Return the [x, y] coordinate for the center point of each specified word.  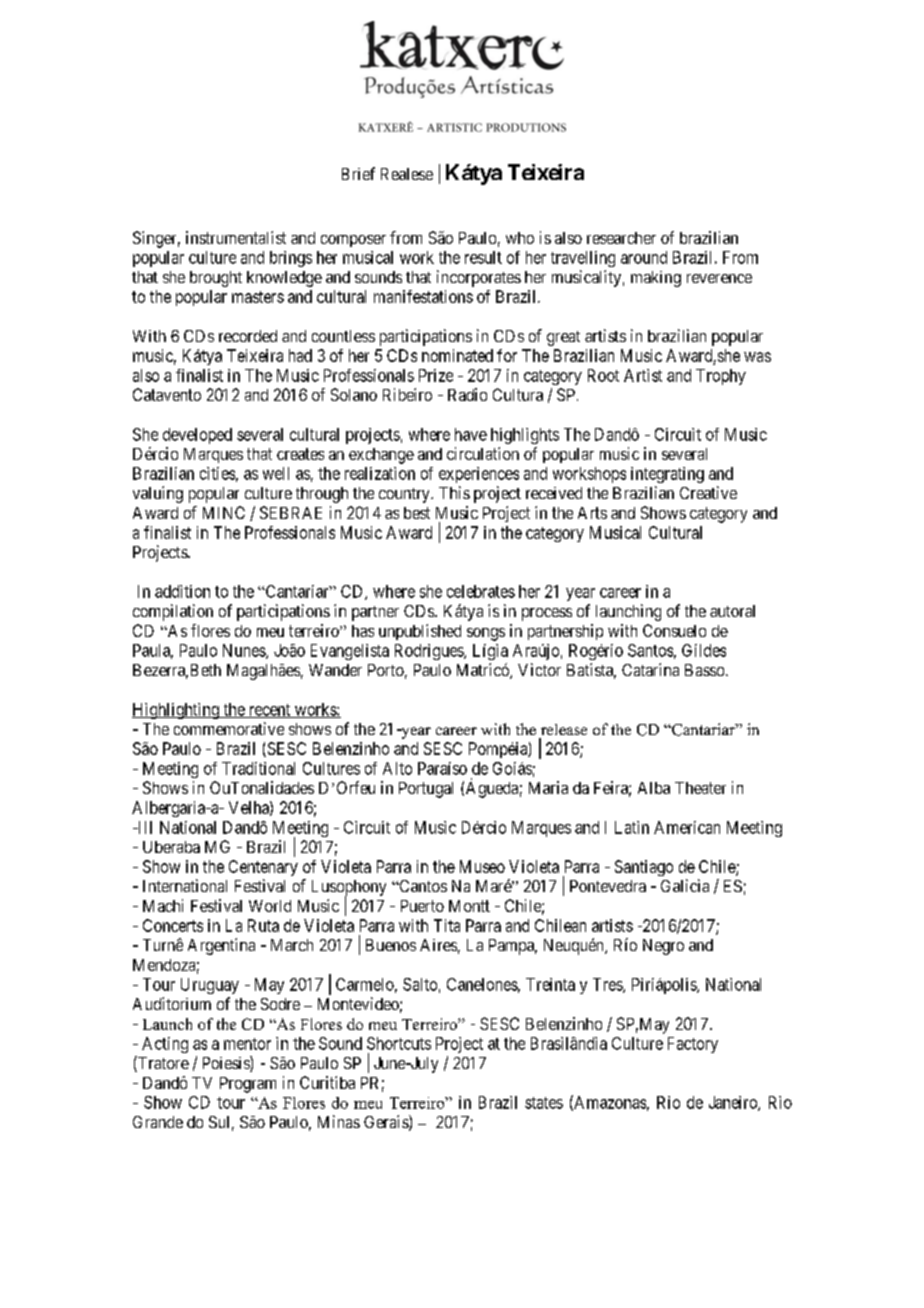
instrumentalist [236, 237]
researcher [621, 238]
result [483, 257]
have [471, 434]
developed [197, 436]
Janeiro [734, 1103]
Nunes [245, 651]
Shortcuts [399, 1043]
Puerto [422, 906]
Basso [704, 670]
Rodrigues [430, 652]
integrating [667, 475]
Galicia [685, 885]
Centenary [263, 868]
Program [248, 1085]
